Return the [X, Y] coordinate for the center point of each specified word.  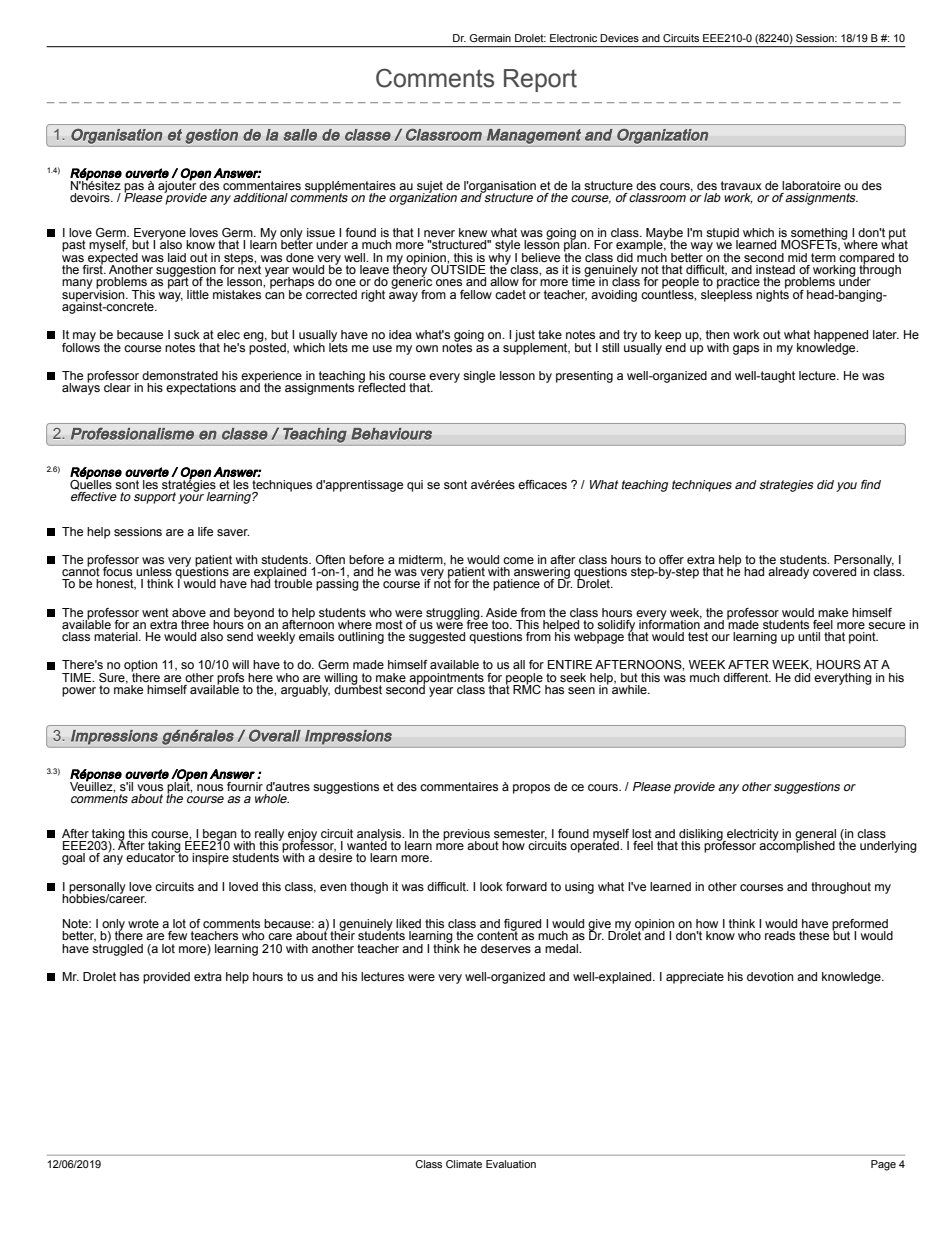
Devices [619, 38]
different [747, 677]
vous [150, 787]
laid [177, 257]
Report [540, 80]
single [479, 377]
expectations [201, 389]
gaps [746, 350]
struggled [117, 948]
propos [531, 789]
